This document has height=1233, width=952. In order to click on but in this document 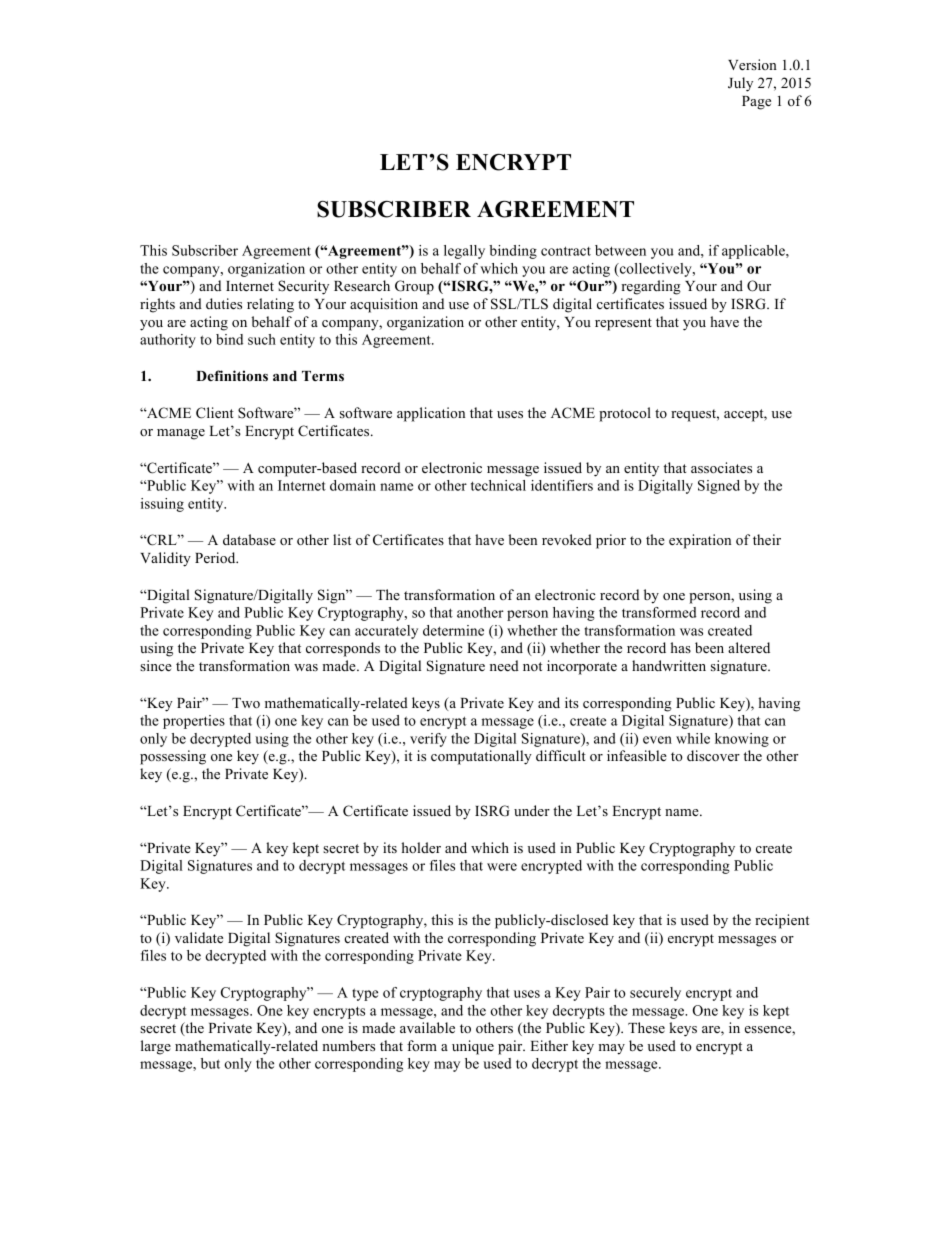, I will do `click(210, 1063)`.
